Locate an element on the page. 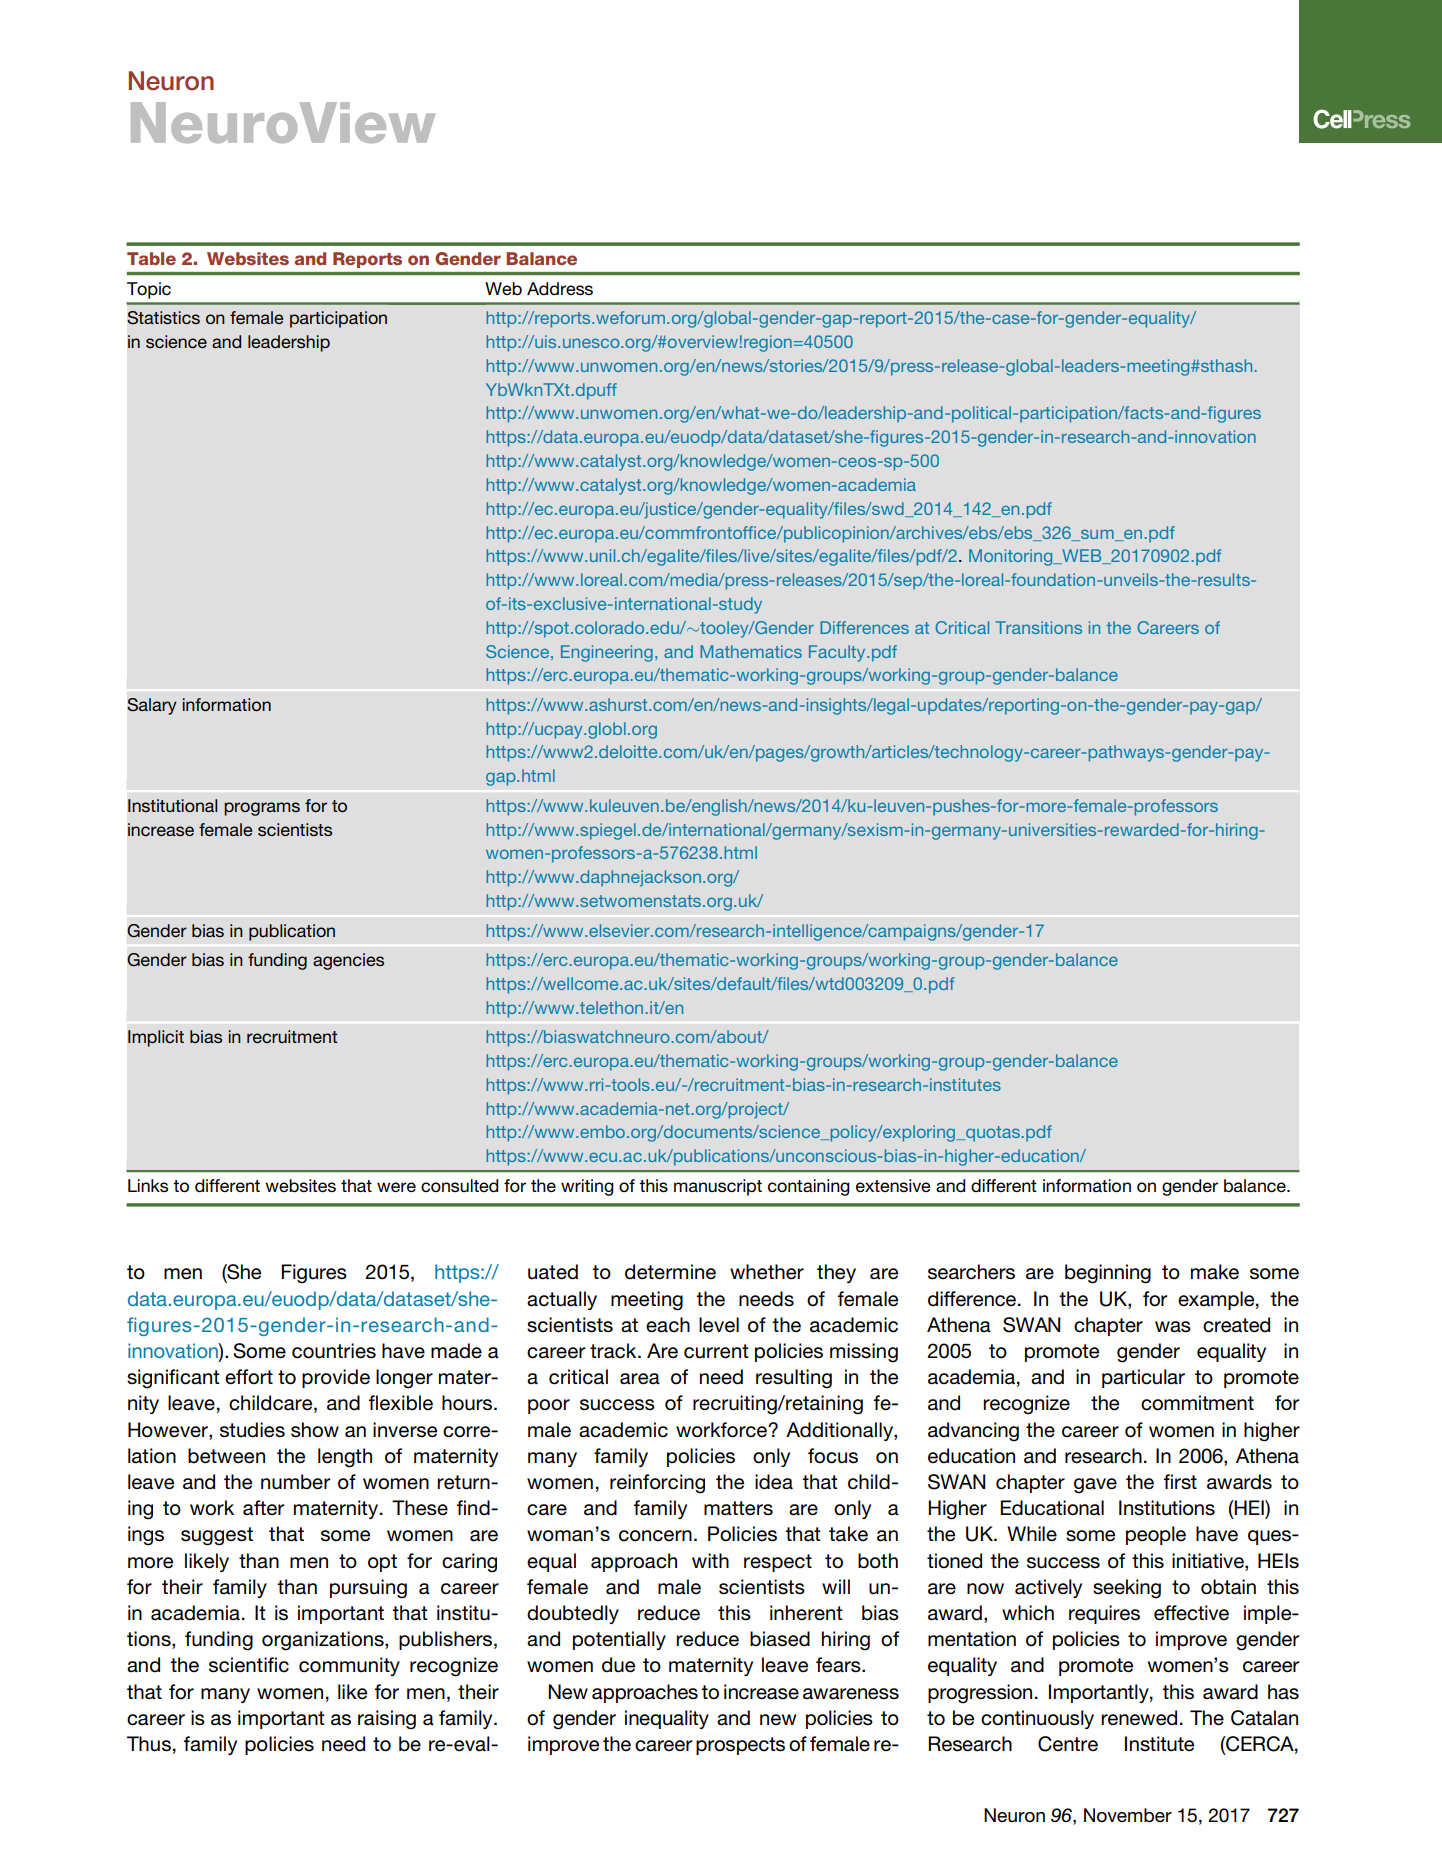 Image resolution: width=1442 pixels, height=1872 pixels. manuscript is located at coordinates (718, 1187).
